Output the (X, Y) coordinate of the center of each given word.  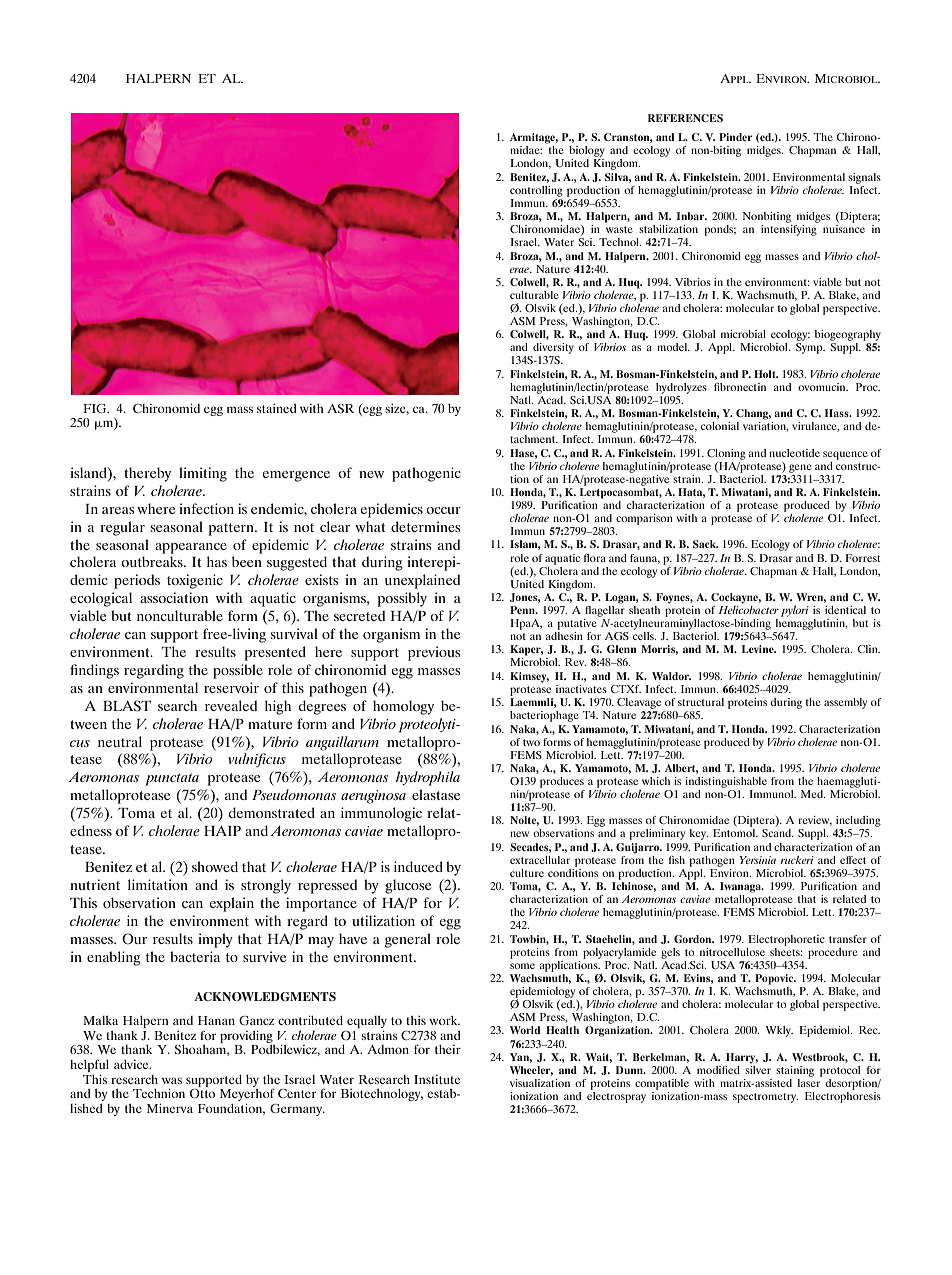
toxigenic (195, 581)
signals (864, 178)
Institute (437, 1079)
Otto (202, 1093)
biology (587, 153)
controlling (536, 191)
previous (434, 653)
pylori (795, 611)
